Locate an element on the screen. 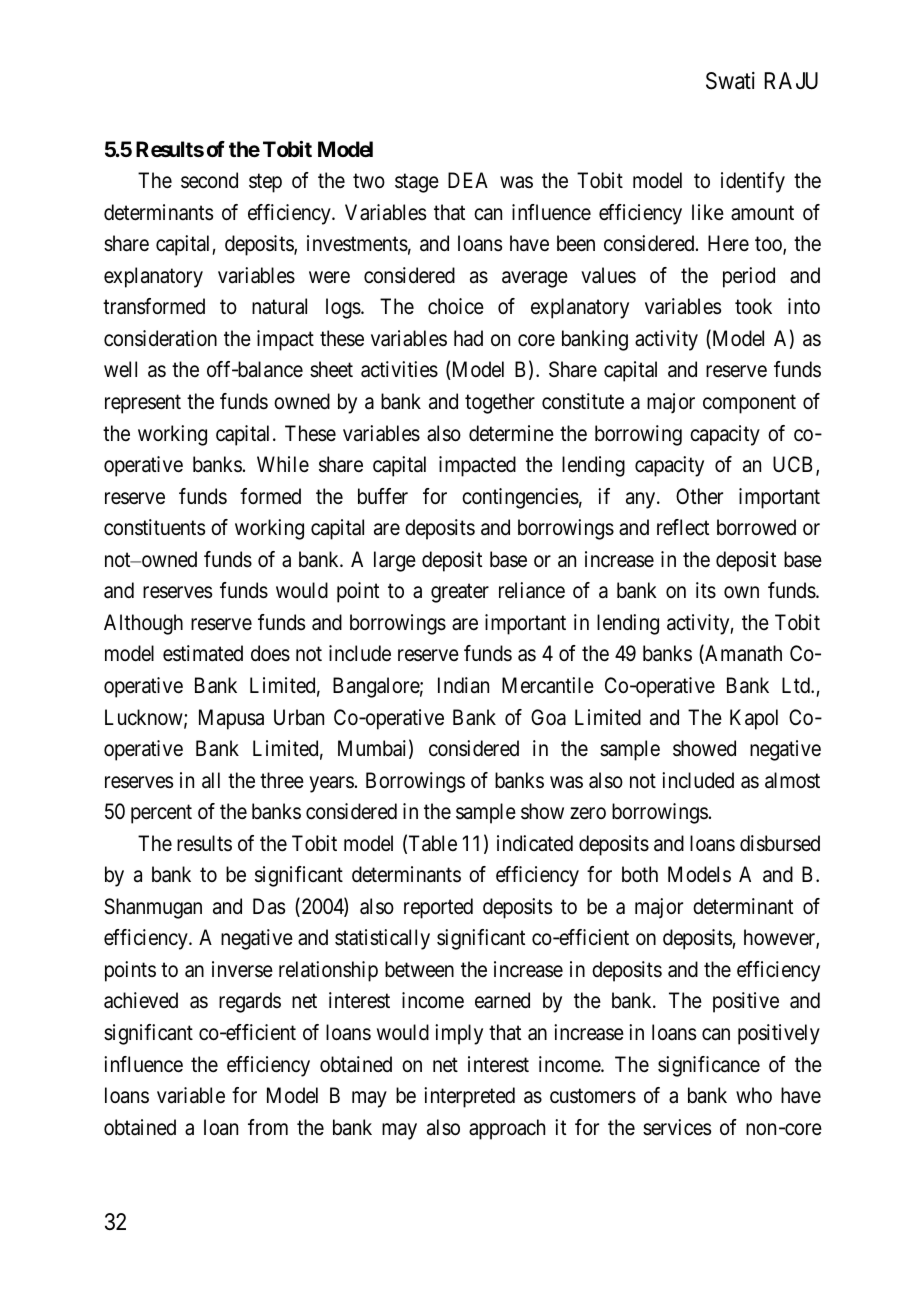 This screenshot has height=1305, width=924. second is located at coordinates (209, 180).
